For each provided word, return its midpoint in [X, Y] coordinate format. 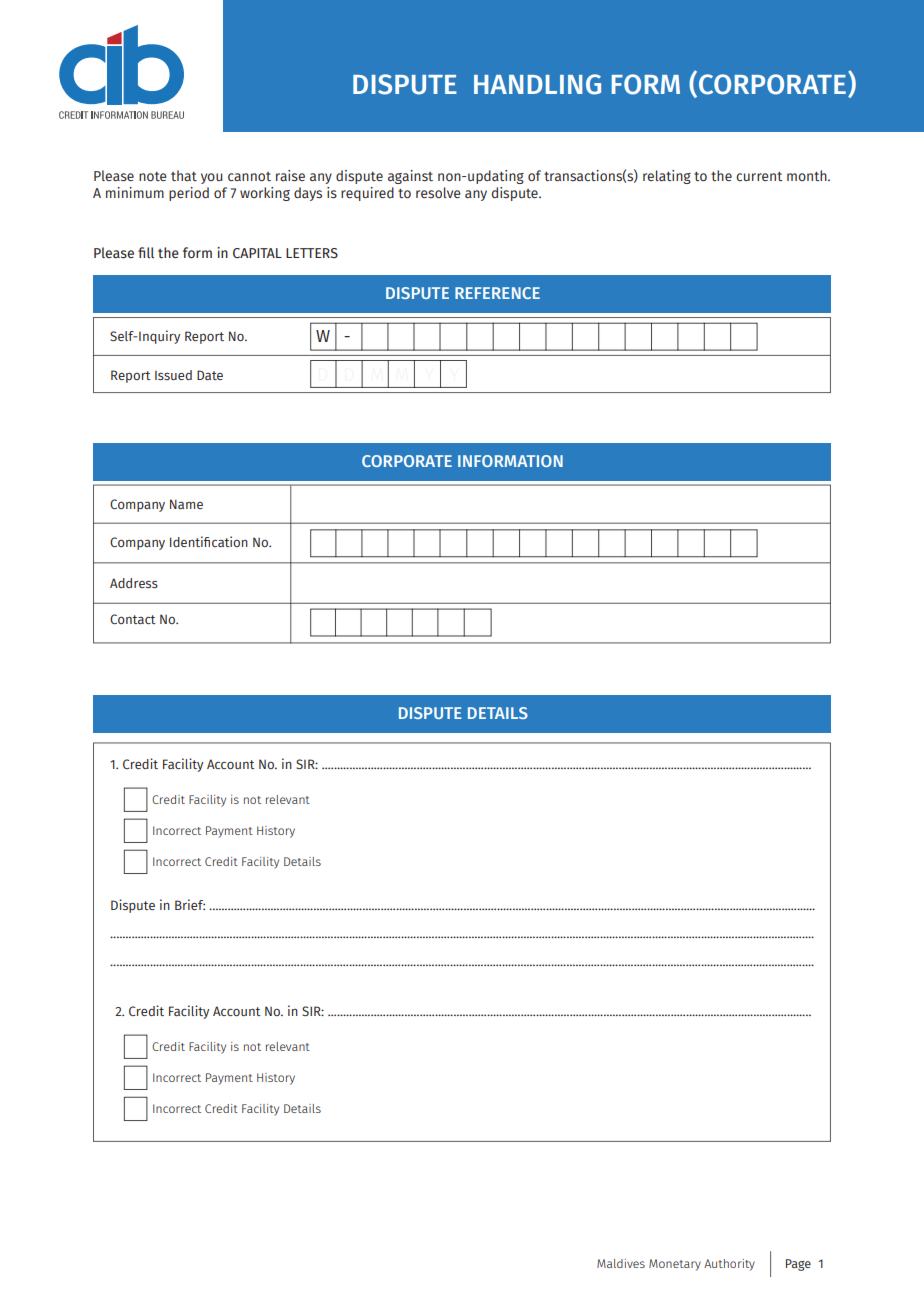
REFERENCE [497, 293]
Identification [209, 541]
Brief [190, 904]
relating [667, 177]
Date [210, 375]
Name [186, 504]
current [759, 176]
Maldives [621, 1263]
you [211, 178]
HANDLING [537, 84]
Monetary [675, 1265]
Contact [133, 619]
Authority [729, 1265]
